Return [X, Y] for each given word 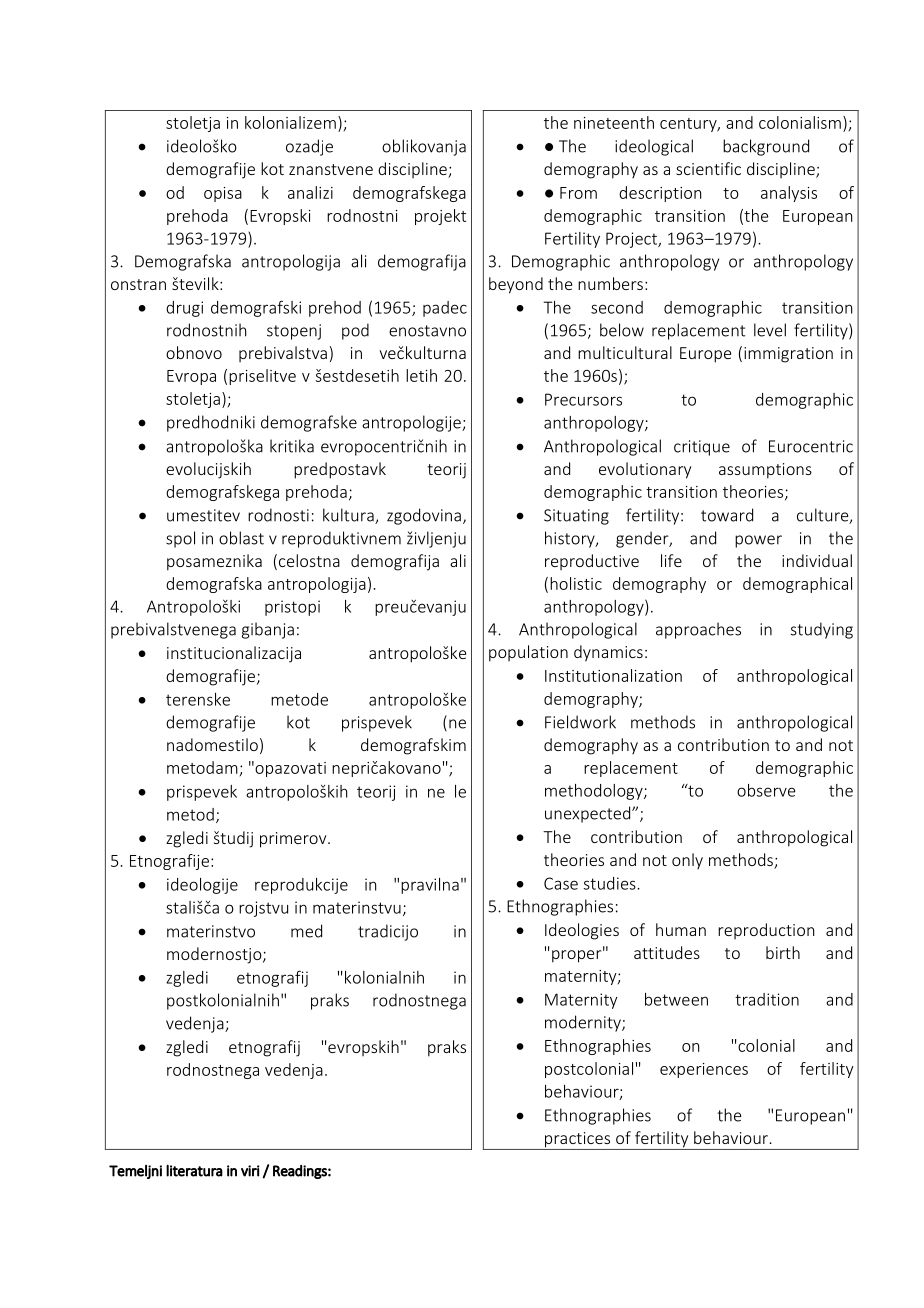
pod [355, 331]
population [528, 653]
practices [578, 1141]
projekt [440, 217]
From [578, 193]
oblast [241, 538]
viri [250, 1171]
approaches [698, 630]
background [766, 147]
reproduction [766, 931]
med [306, 931]
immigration [788, 355]
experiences [704, 1070]
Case [561, 883]
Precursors [583, 399]
